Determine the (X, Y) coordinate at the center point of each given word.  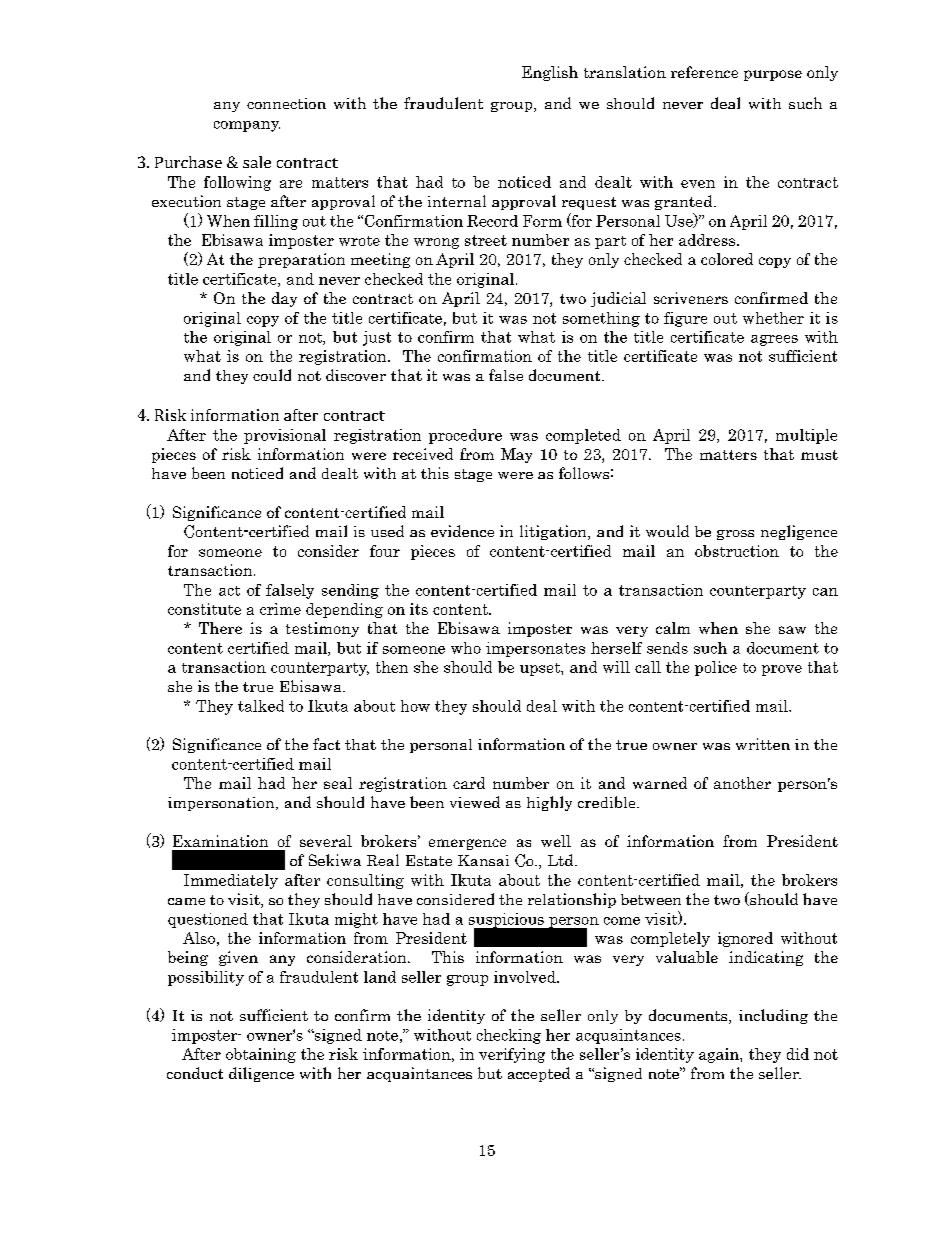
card (469, 783)
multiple (806, 436)
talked (261, 706)
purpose (773, 75)
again (720, 1055)
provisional (285, 436)
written (763, 744)
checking (509, 1036)
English (550, 73)
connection (286, 103)
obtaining (261, 1055)
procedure (465, 436)
